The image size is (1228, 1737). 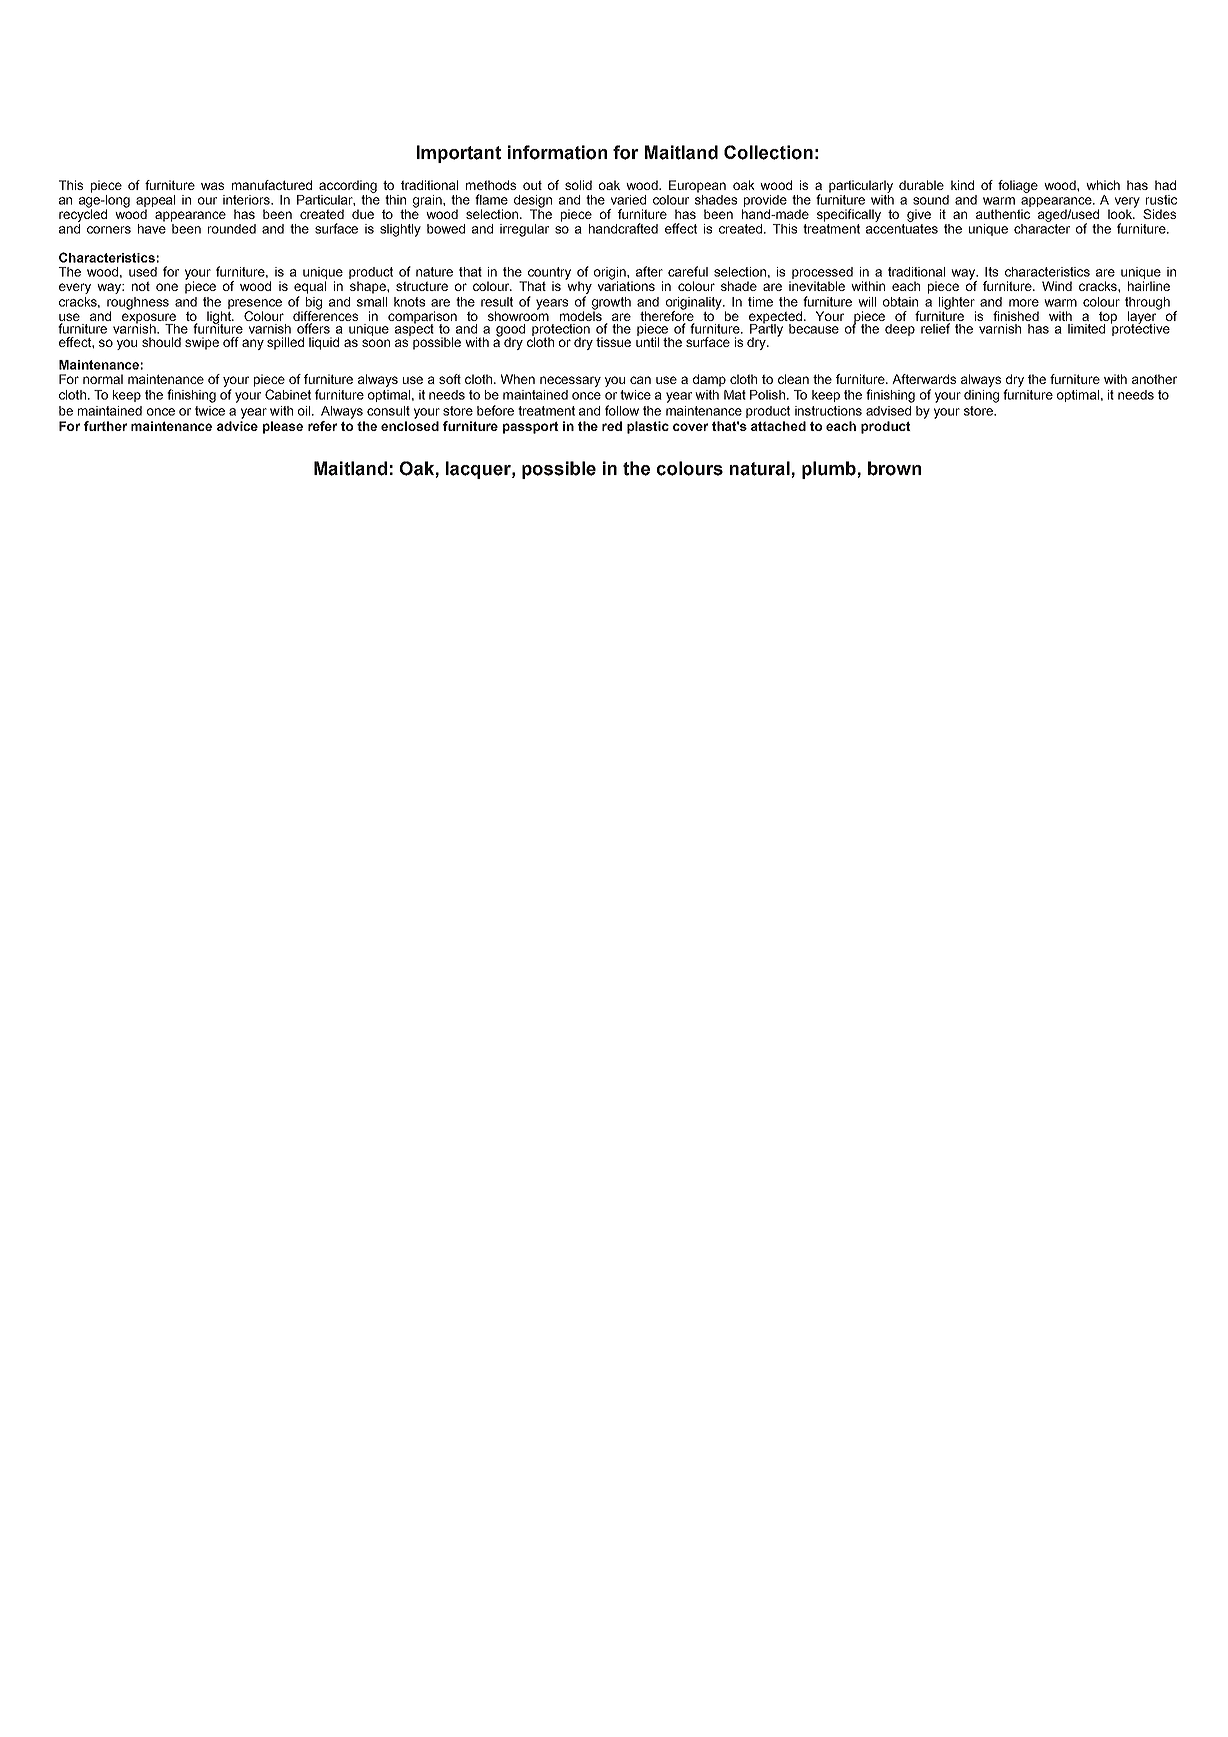 I want to click on was, so click(x=212, y=186).
